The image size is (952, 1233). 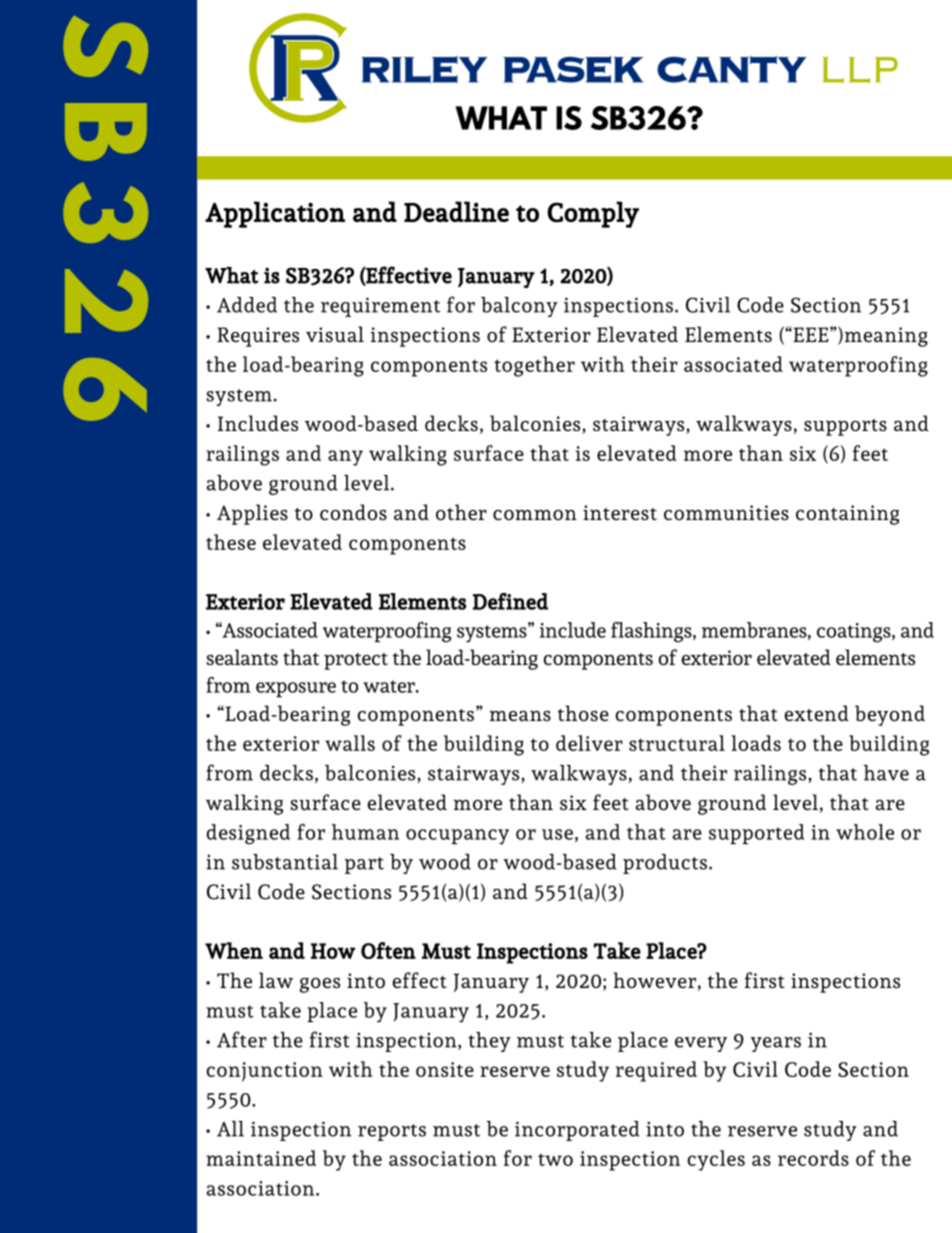 What do you see at coordinates (845, 427) in the image?
I see `supports` at bounding box center [845, 427].
